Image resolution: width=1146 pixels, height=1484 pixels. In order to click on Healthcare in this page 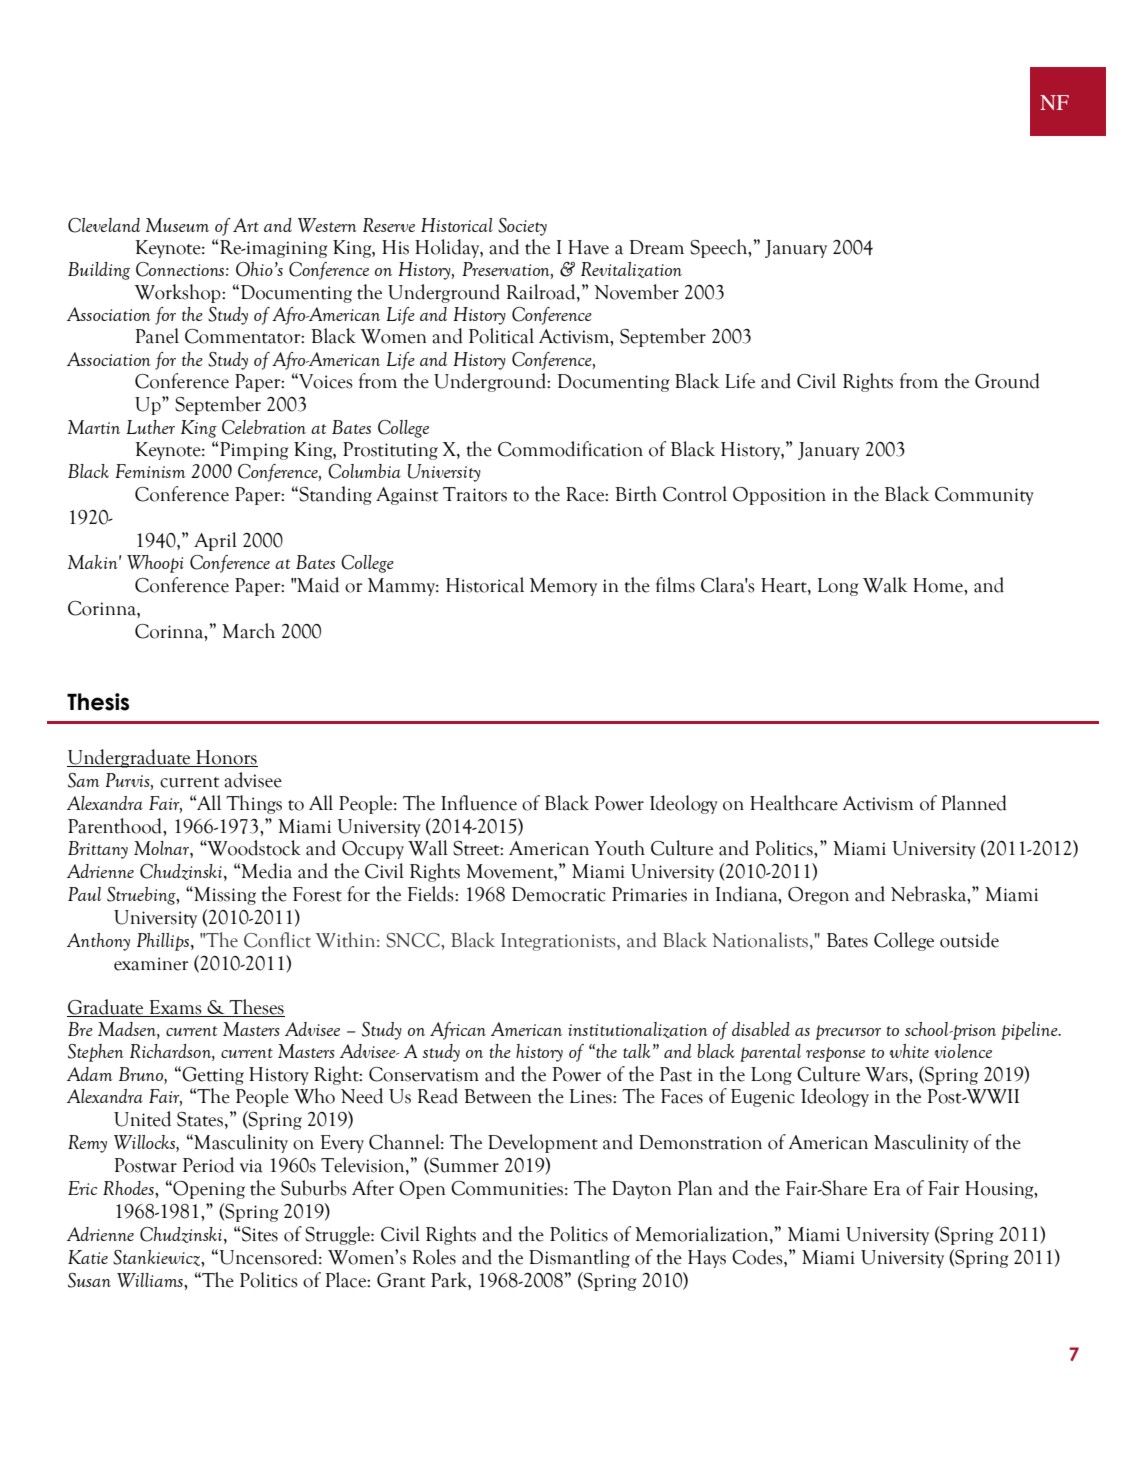, I will do `click(794, 803)`.
